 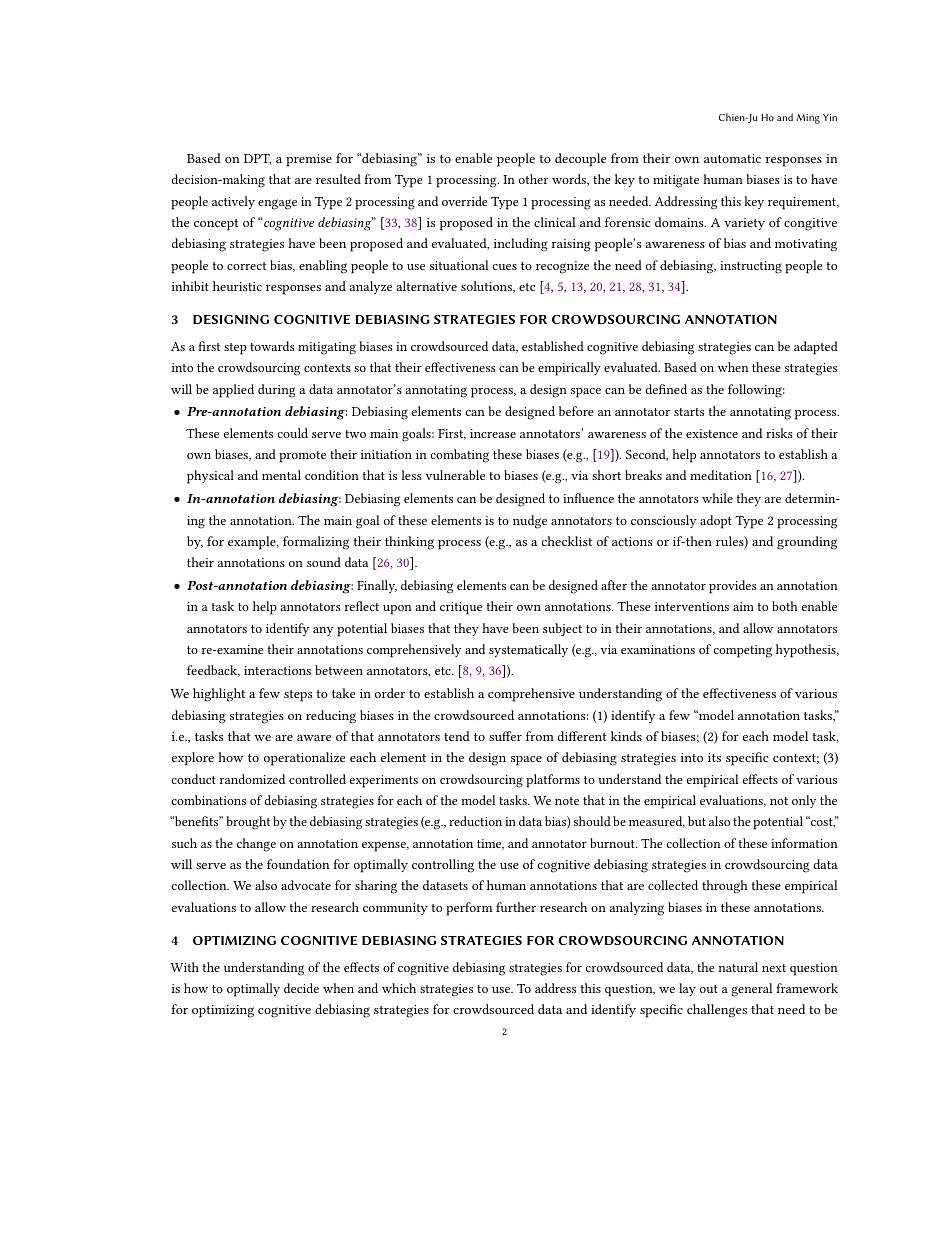 What do you see at coordinates (248, 823) in the screenshot?
I see `brought` at bounding box center [248, 823].
